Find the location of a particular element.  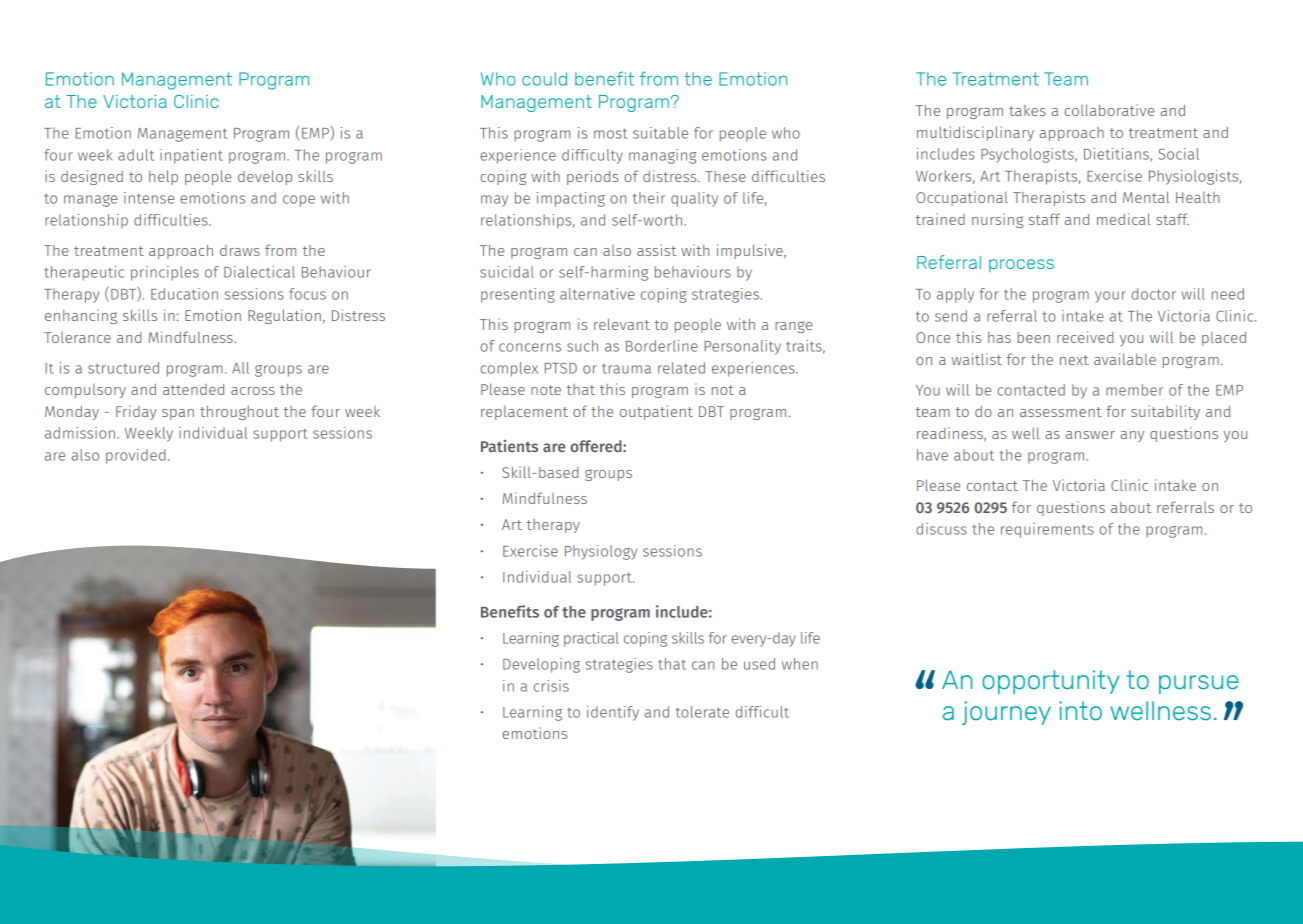

crisis is located at coordinates (551, 686).
